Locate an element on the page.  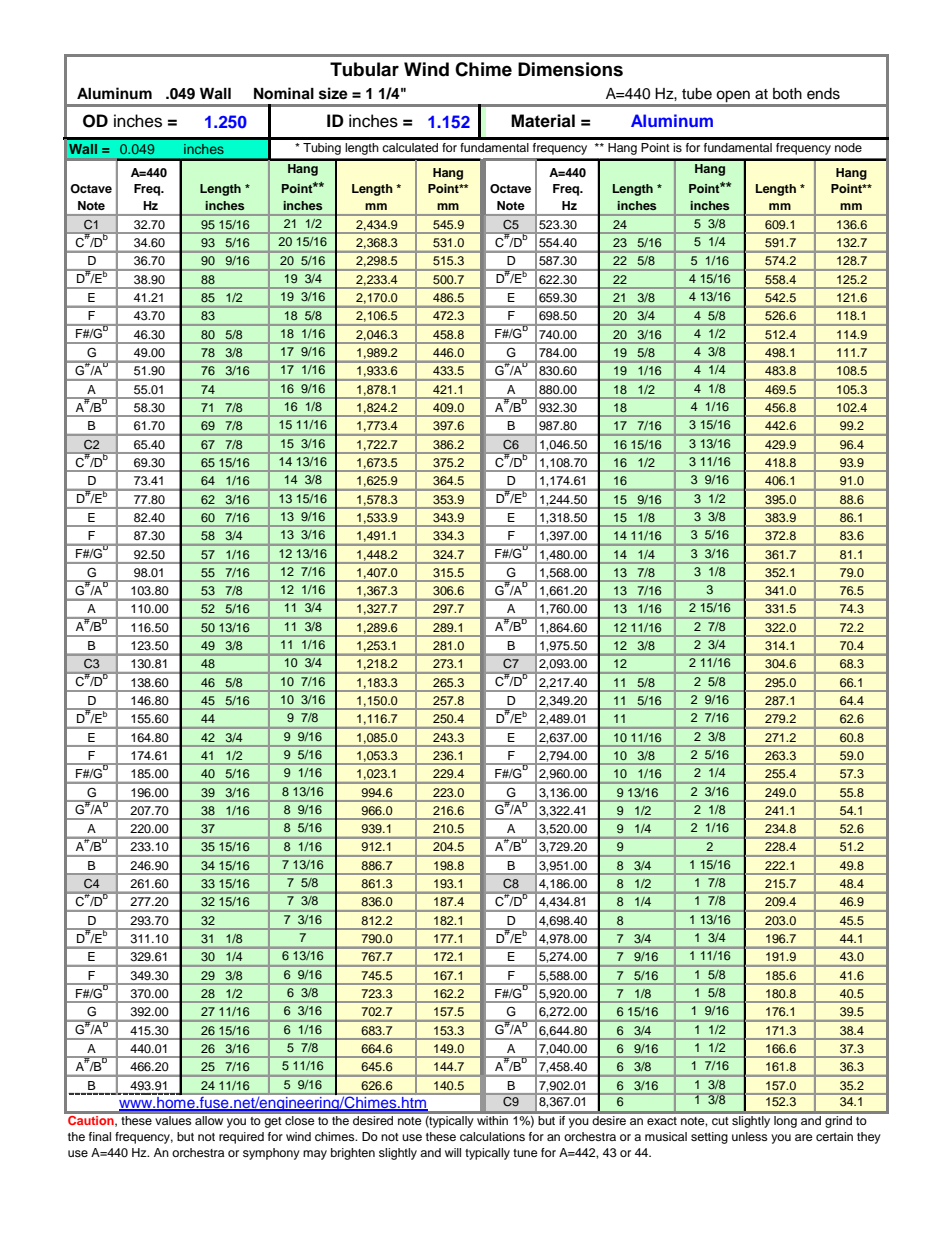
both is located at coordinates (787, 94).
